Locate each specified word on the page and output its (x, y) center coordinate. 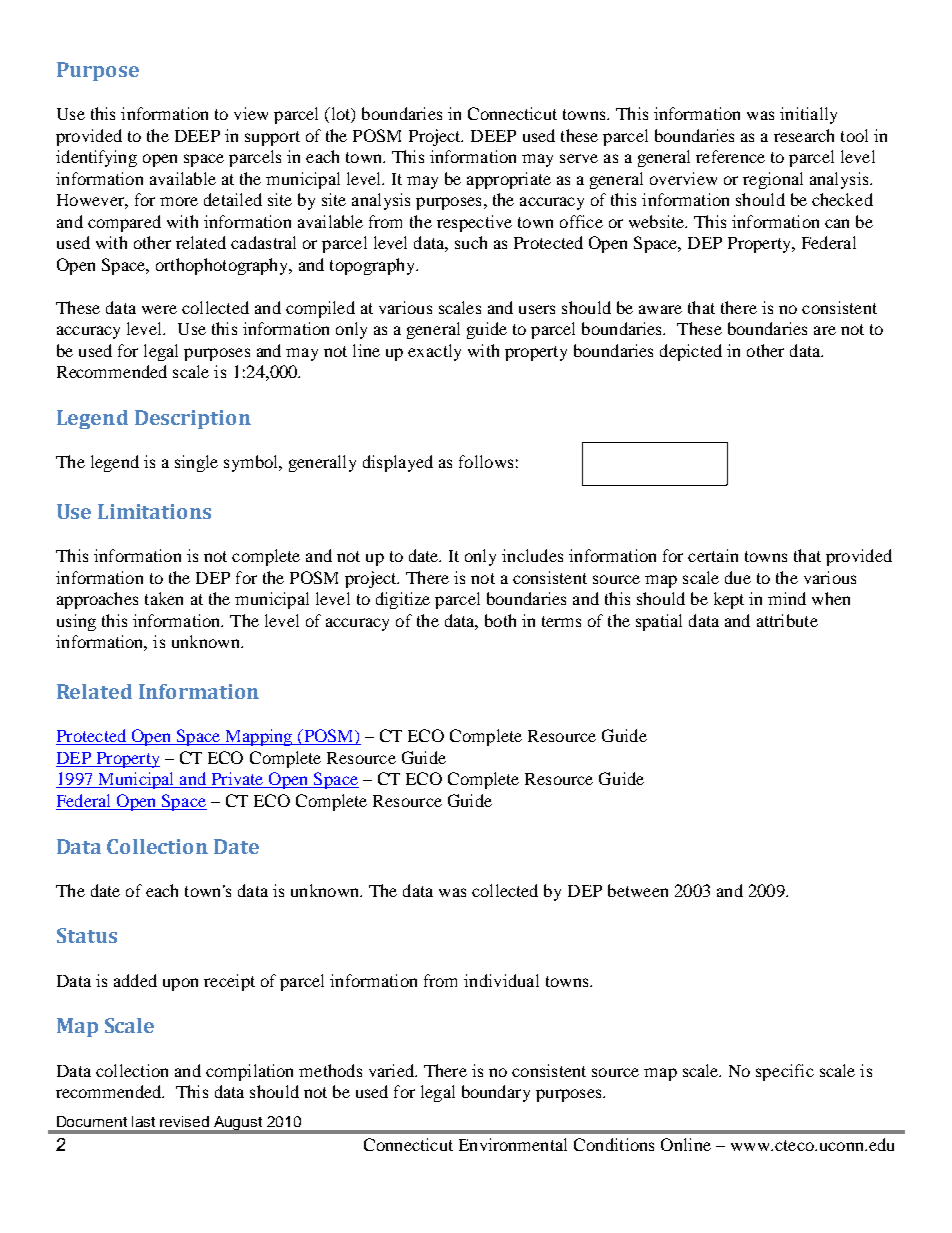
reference (730, 156)
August (238, 1124)
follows (486, 461)
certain (713, 555)
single (196, 463)
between (638, 890)
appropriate (509, 180)
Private (237, 780)
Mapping (259, 737)
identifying (96, 158)
